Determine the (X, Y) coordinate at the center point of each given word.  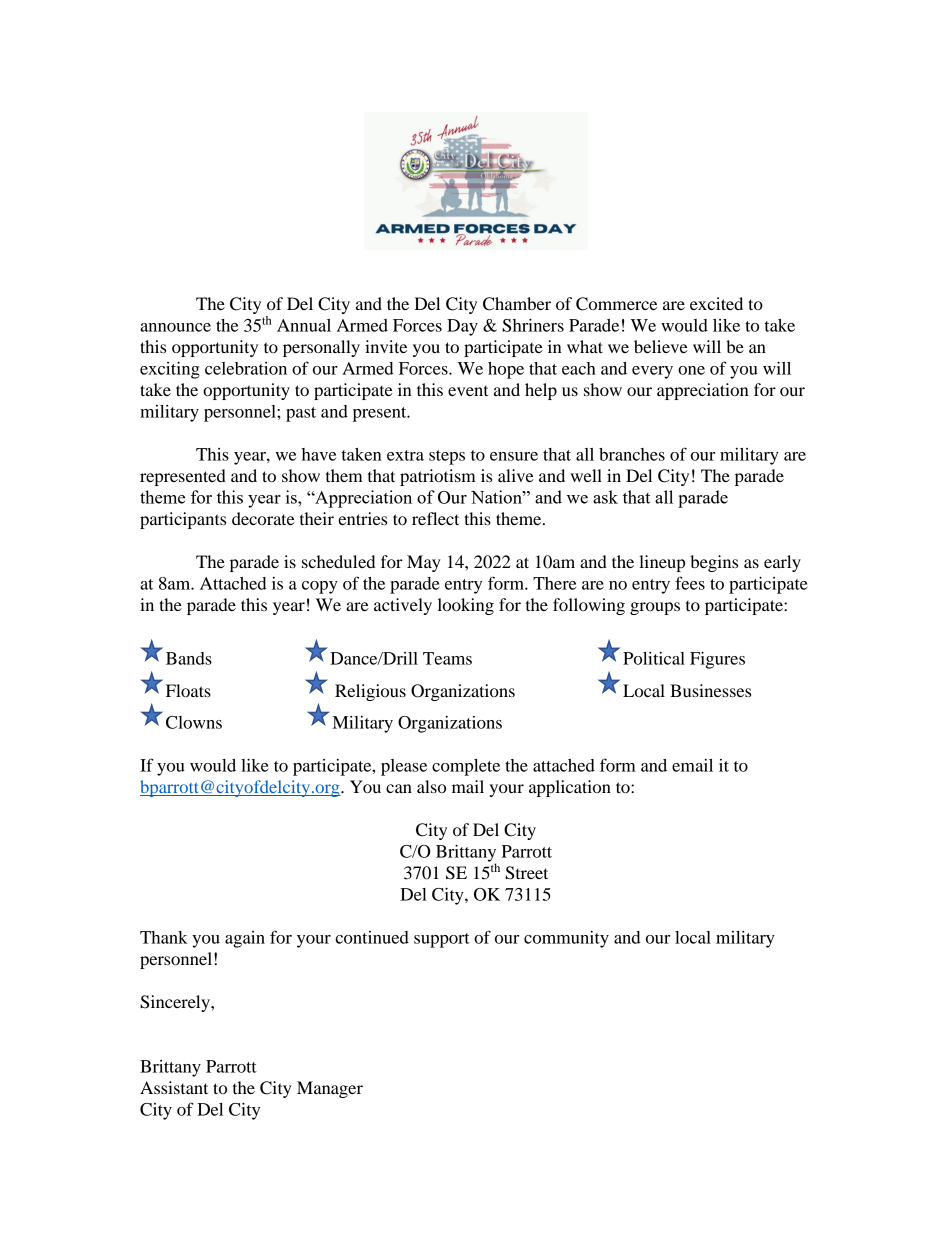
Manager (330, 1089)
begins (714, 563)
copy (320, 587)
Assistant (174, 1087)
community (566, 939)
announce (175, 327)
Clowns (194, 722)
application (570, 788)
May (424, 563)
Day (462, 327)
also (431, 786)
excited (716, 303)
